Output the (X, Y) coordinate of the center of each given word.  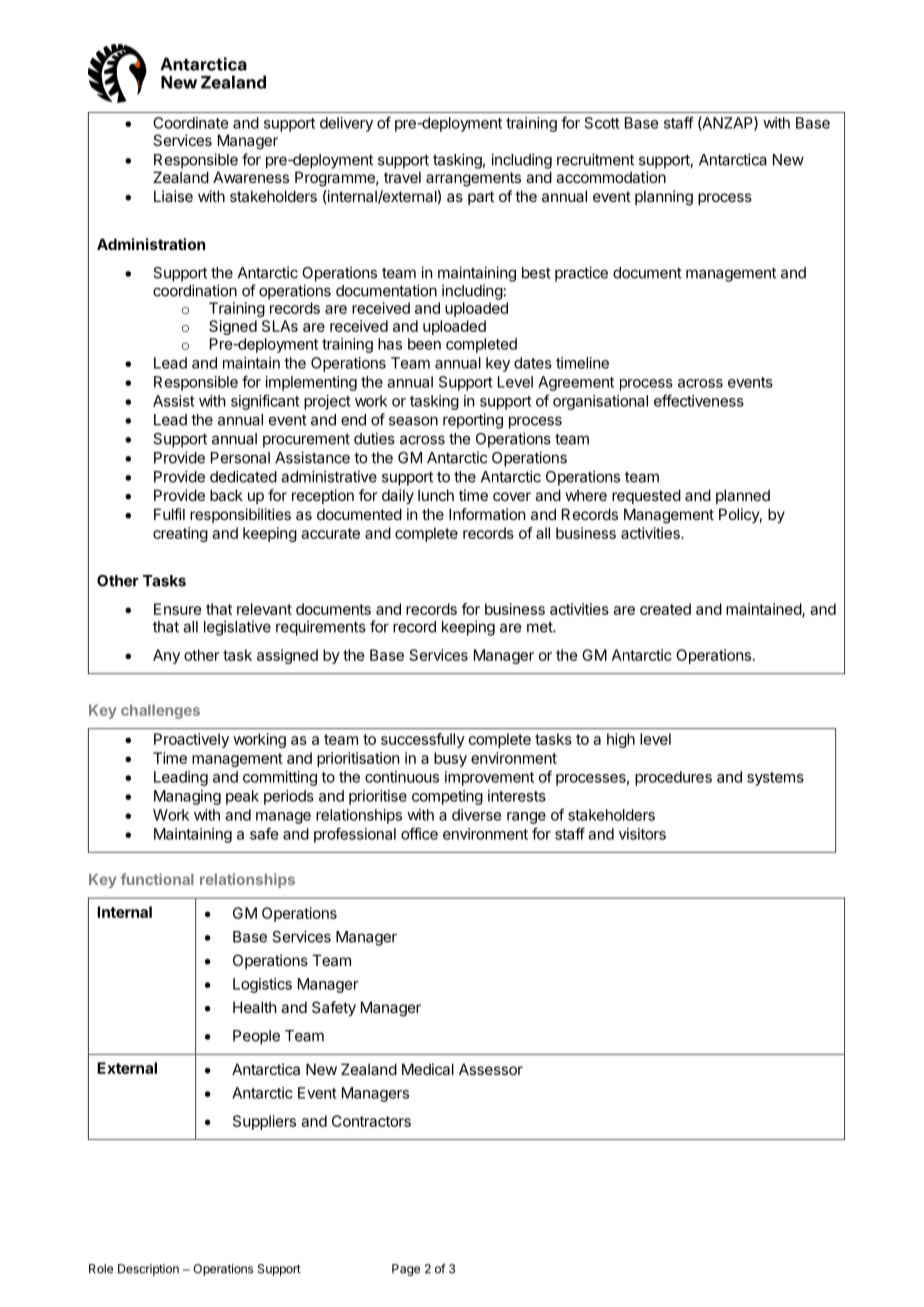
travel (402, 177)
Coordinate (190, 123)
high (621, 740)
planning (664, 198)
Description (148, 1270)
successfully (423, 740)
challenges (160, 711)
